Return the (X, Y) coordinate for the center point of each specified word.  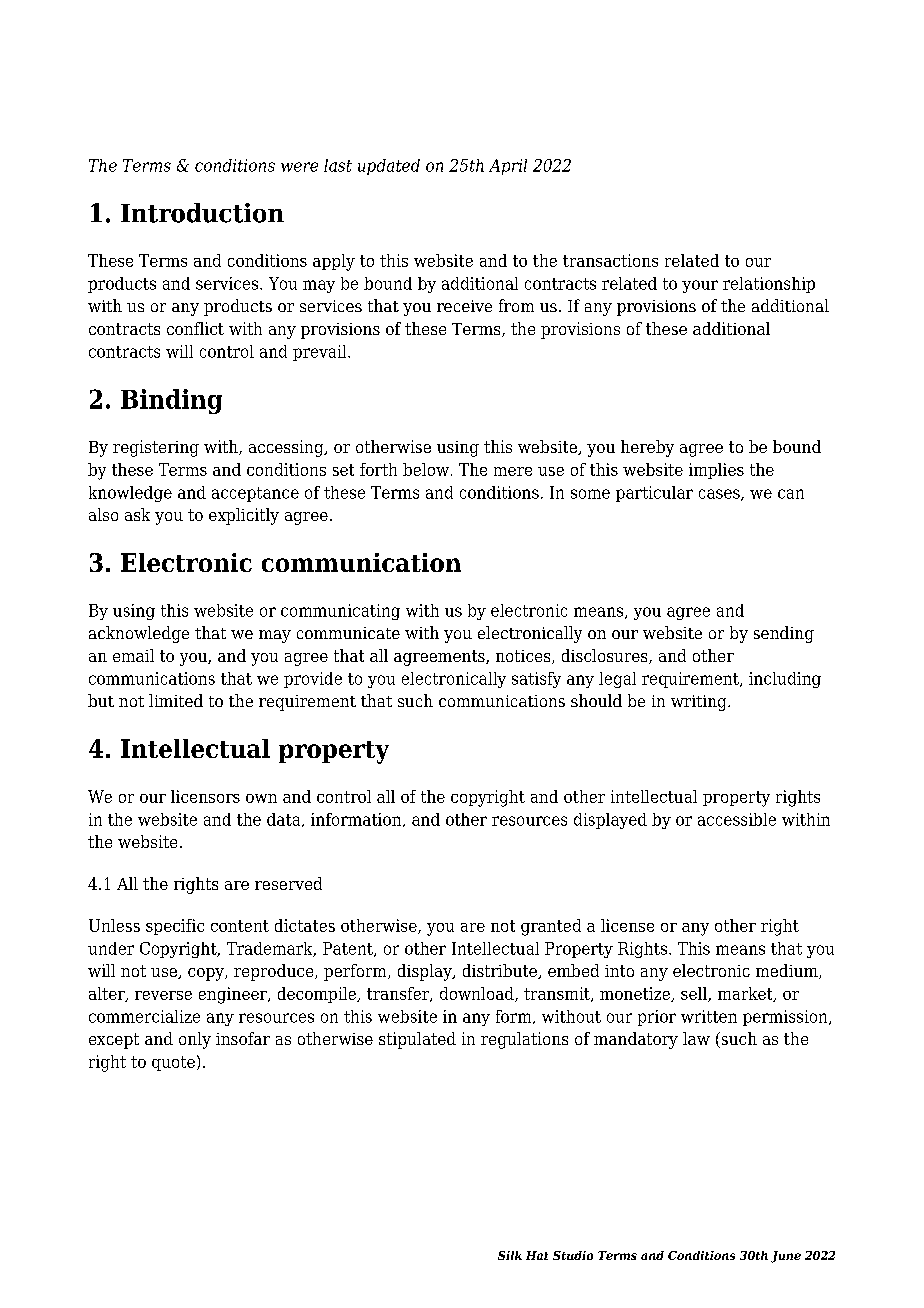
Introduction (202, 213)
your (700, 286)
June (786, 1257)
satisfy (536, 680)
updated (389, 167)
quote (173, 1063)
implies (716, 471)
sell (695, 994)
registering (156, 448)
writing (700, 703)
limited (176, 700)
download (478, 994)
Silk (510, 1255)
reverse (163, 995)
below (426, 469)
